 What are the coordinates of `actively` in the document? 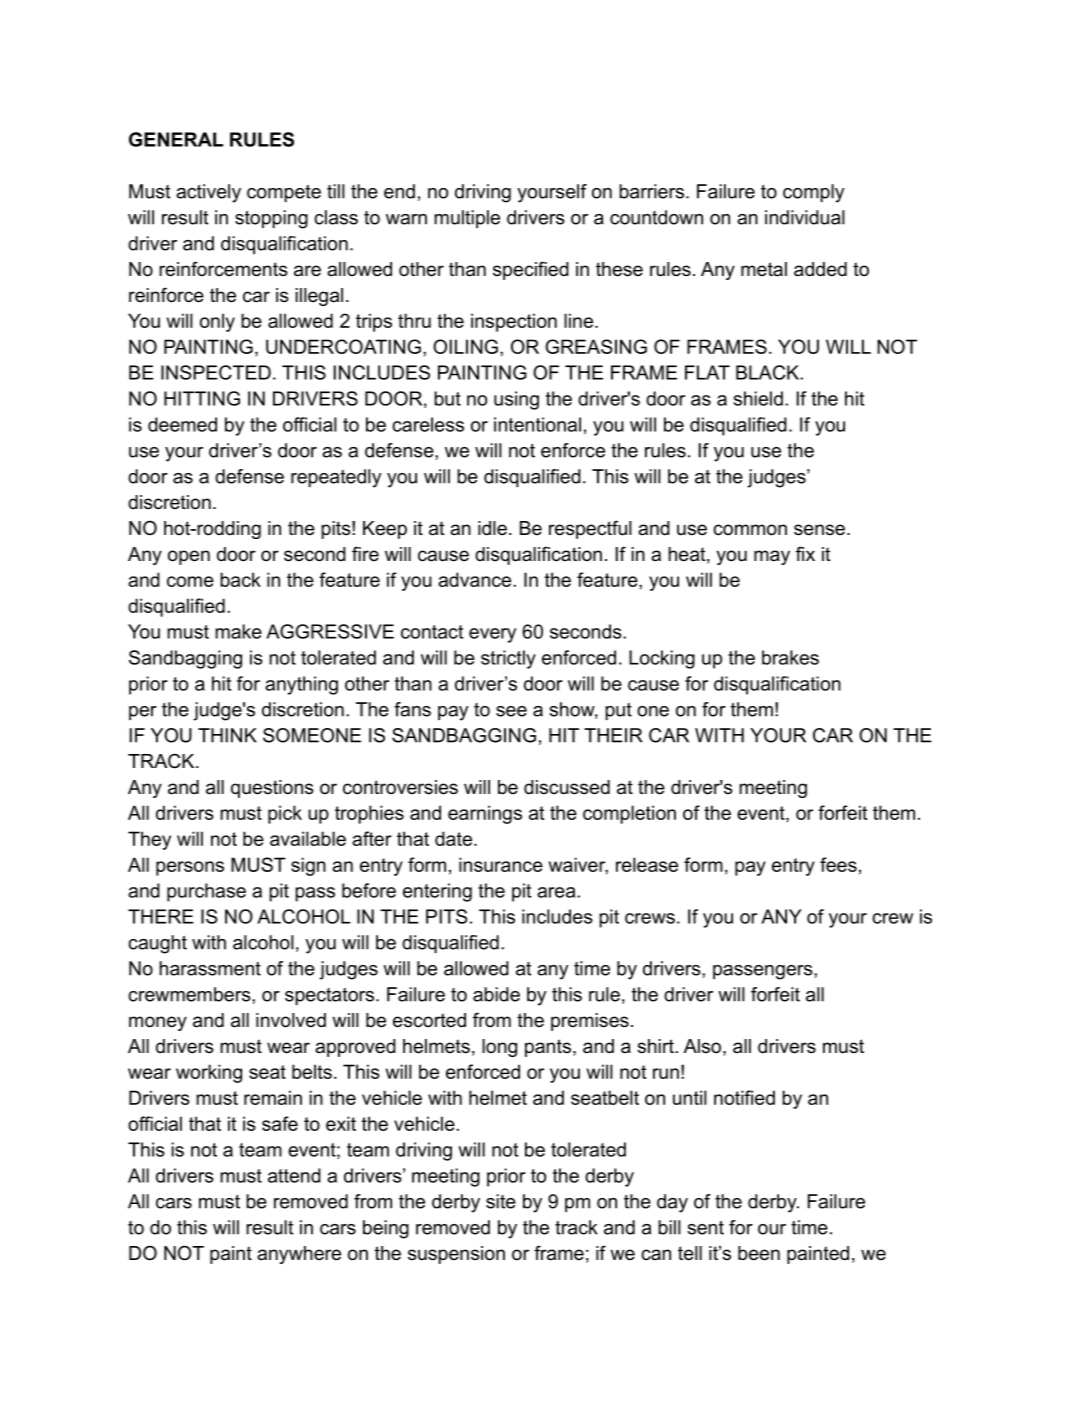 It's located at (208, 193).
